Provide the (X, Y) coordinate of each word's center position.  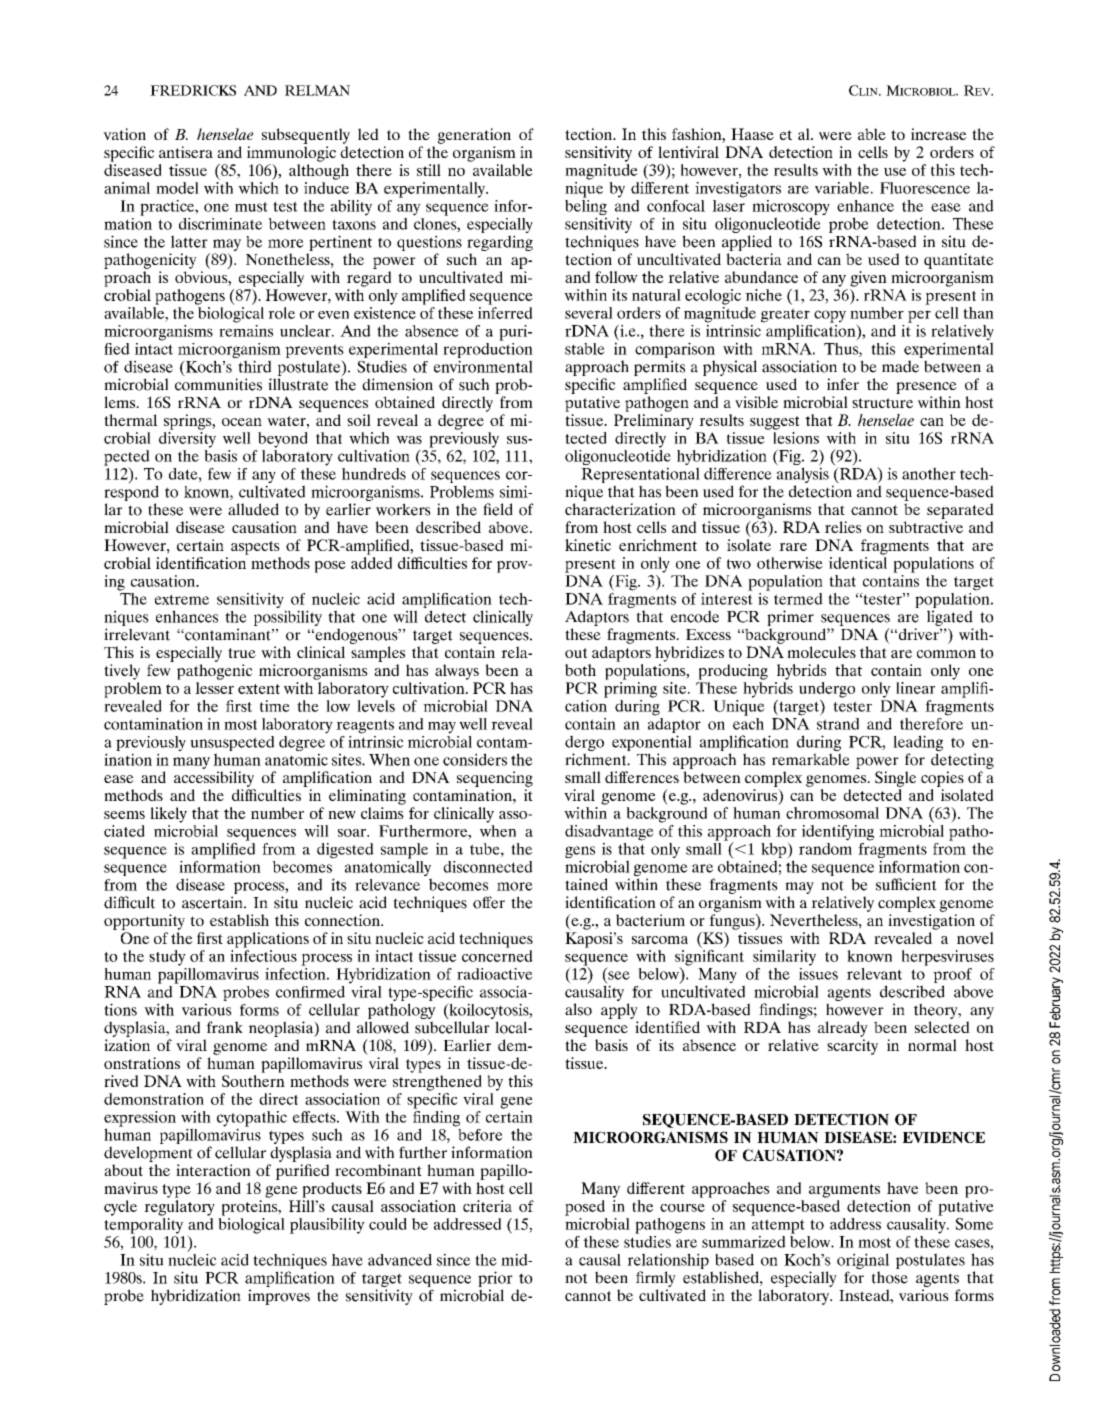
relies (843, 527)
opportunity (144, 922)
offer (489, 902)
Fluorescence (925, 188)
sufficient (906, 884)
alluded (253, 509)
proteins (251, 1208)
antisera (186, 152)
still (429, 170)
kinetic (588, 545)
